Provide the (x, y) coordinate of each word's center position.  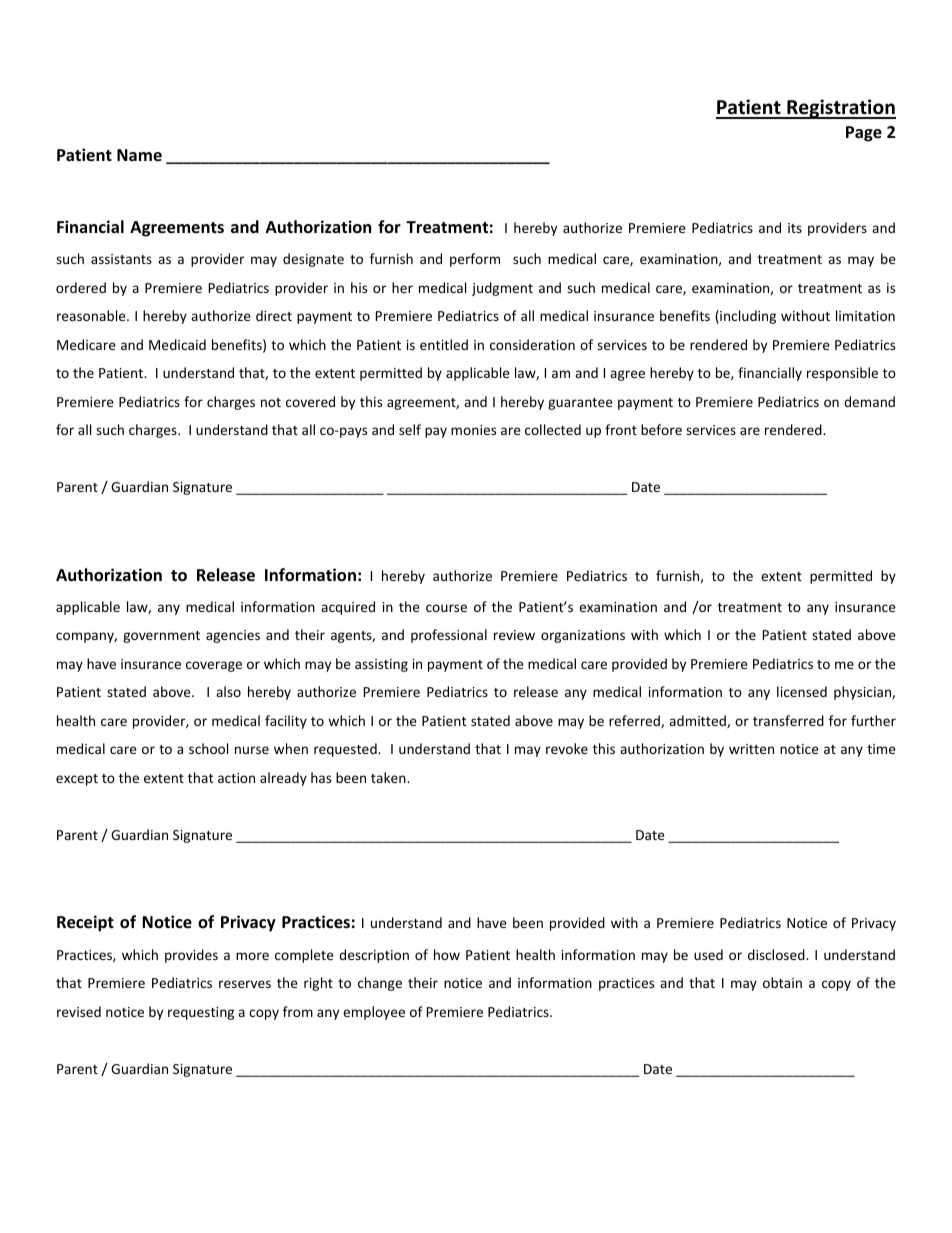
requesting (201, 1013)
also (228, 691)
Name (139, 155)
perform (475, 260)
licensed (802, 691)
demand (869, 401)
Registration (840, 109)
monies (473, 430)
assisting (381, 665)
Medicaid (177, 344)
